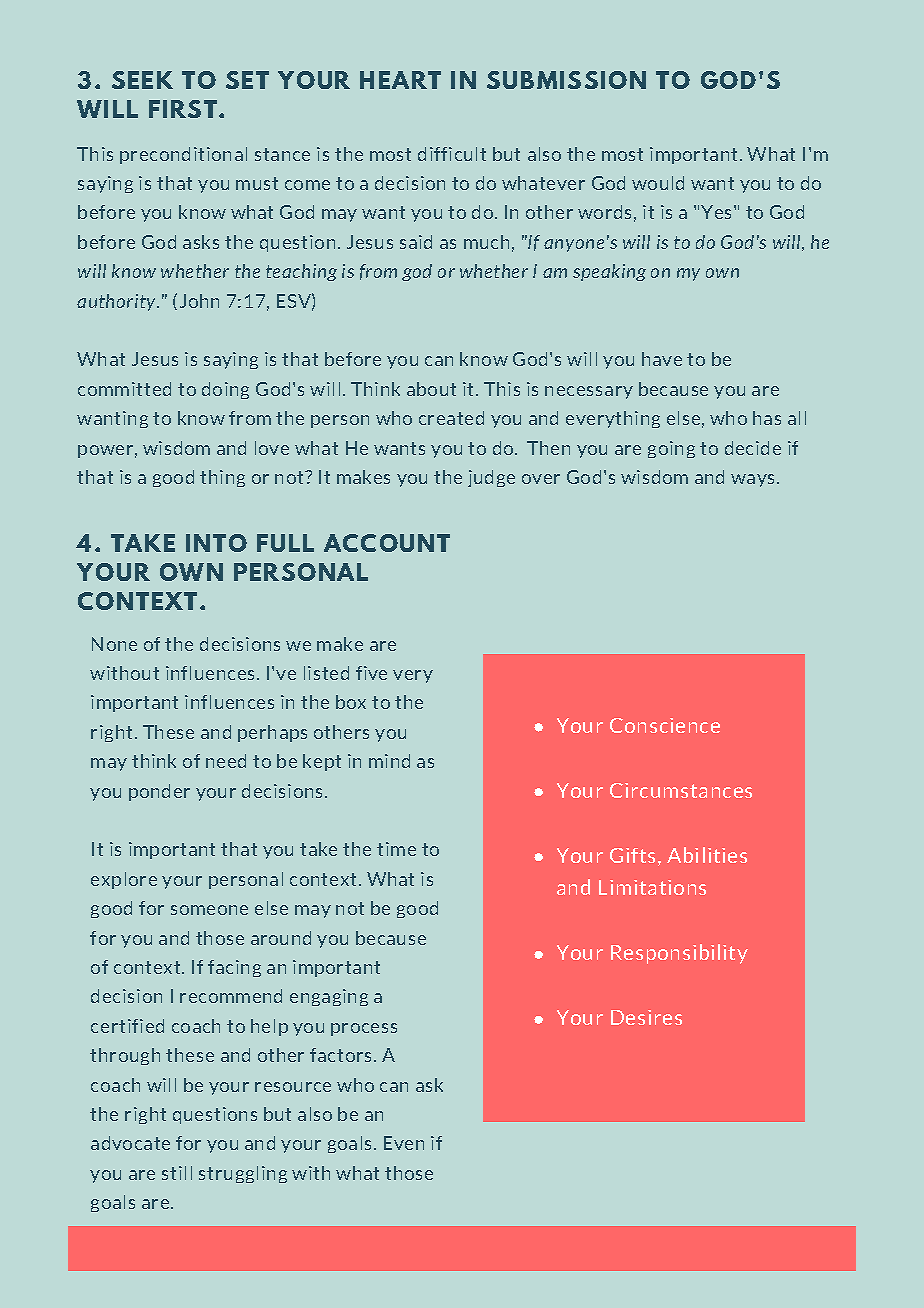 Image resolution: width=924 pixels, height=1308 pixels. Describe the element at coordinates (177, 1173) in the screenshot. I see `still` at that location.
